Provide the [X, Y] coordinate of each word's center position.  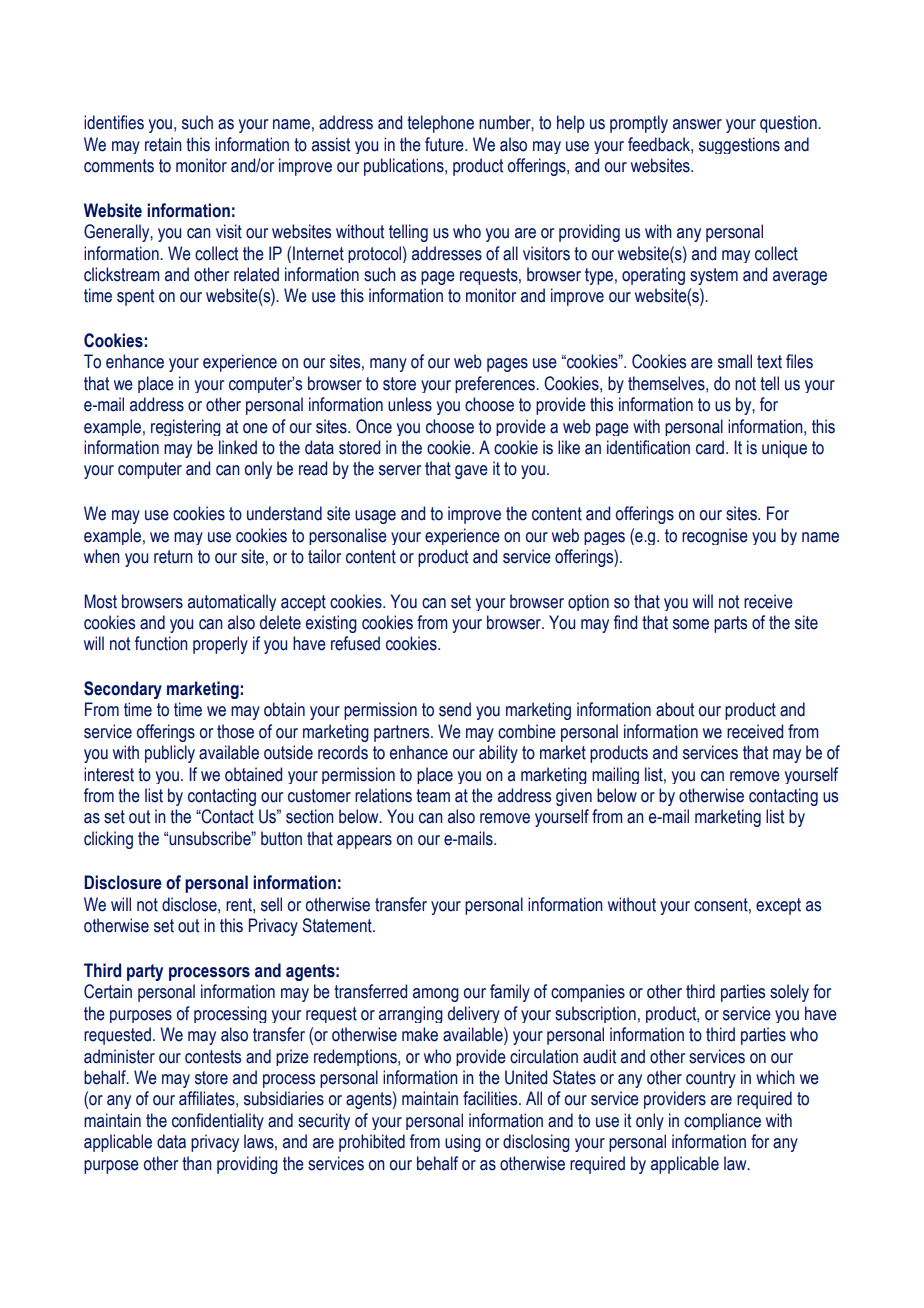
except [778, 906]
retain [163, 144]
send [455, 709]
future [445, 144]
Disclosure [123, 882]
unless [410, 404]
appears [364, 842]
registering [186, 427]
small [735, 361]
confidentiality [218, 1121]
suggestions [739, 145]
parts [730, 624]
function [161, 643]
